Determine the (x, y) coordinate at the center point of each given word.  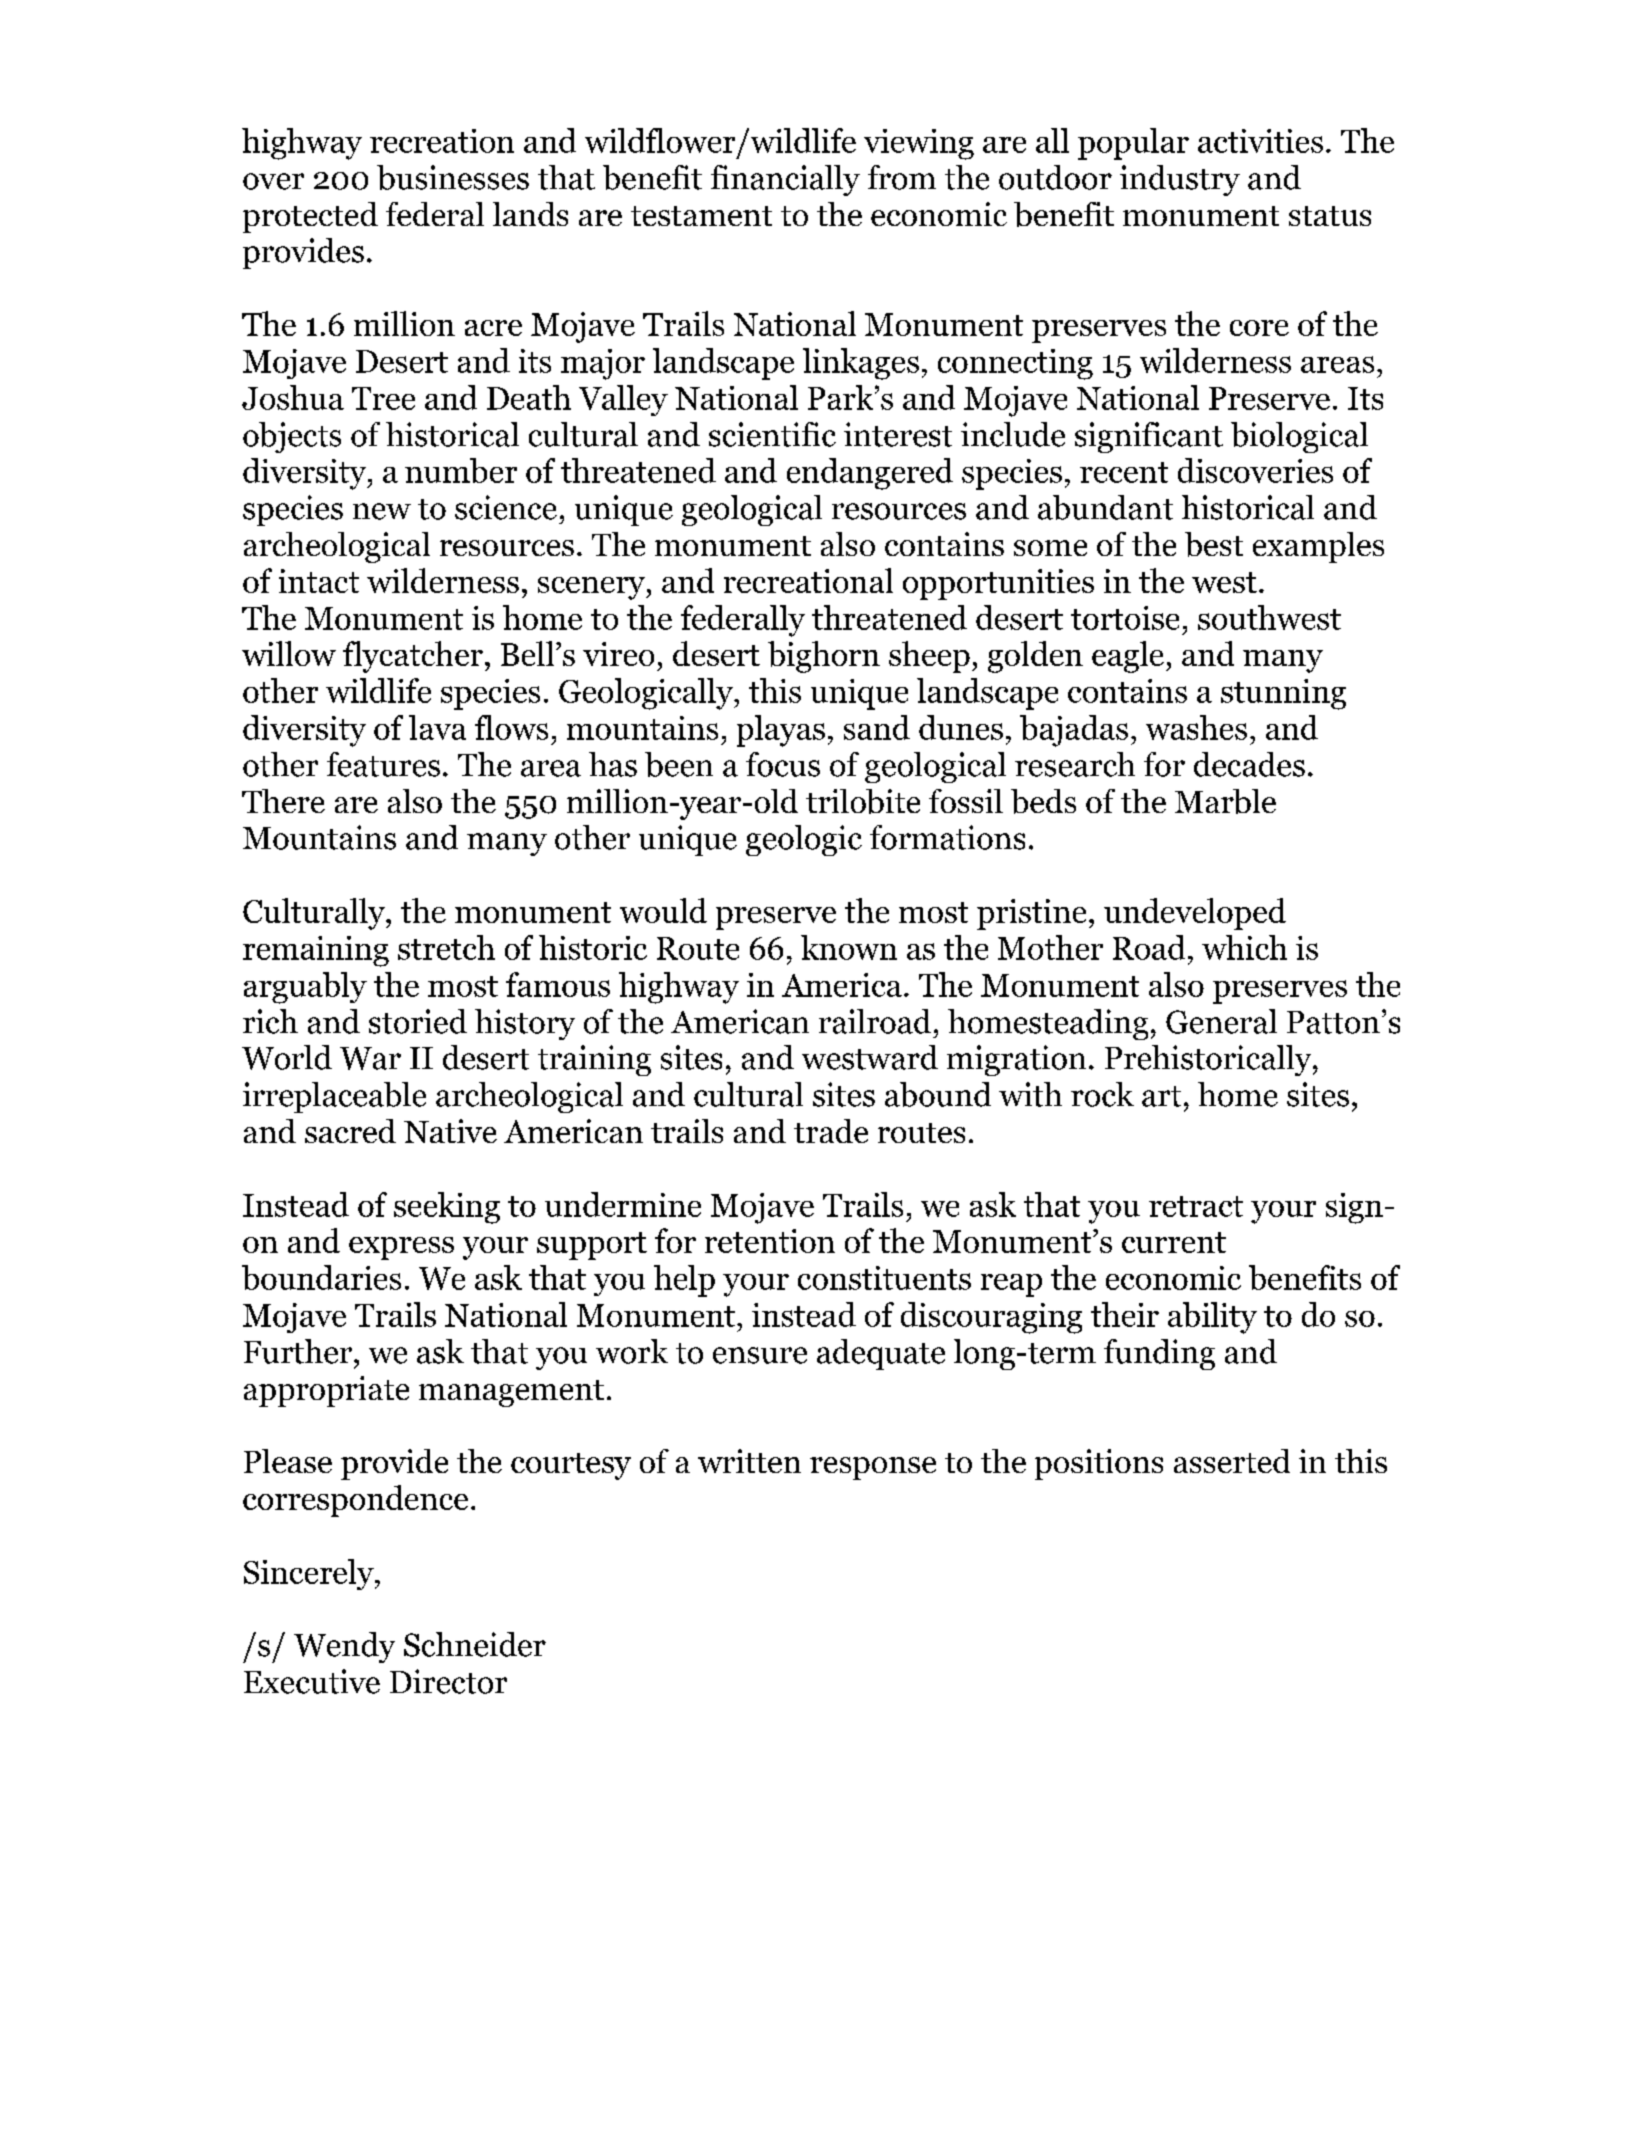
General (1221, 1021)
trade (831, 1131)
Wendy (344, 1647)
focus (783, 764)
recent (1124, 472)
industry (1180, 180)
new (382, 511)
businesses (453, 177)
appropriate (326, 1391)
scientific (772, 434)
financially (785, 180)
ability (1212, 1318)
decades (1249, 764)
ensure (760, 1355)
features (383, 764)
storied (418, 1021)
